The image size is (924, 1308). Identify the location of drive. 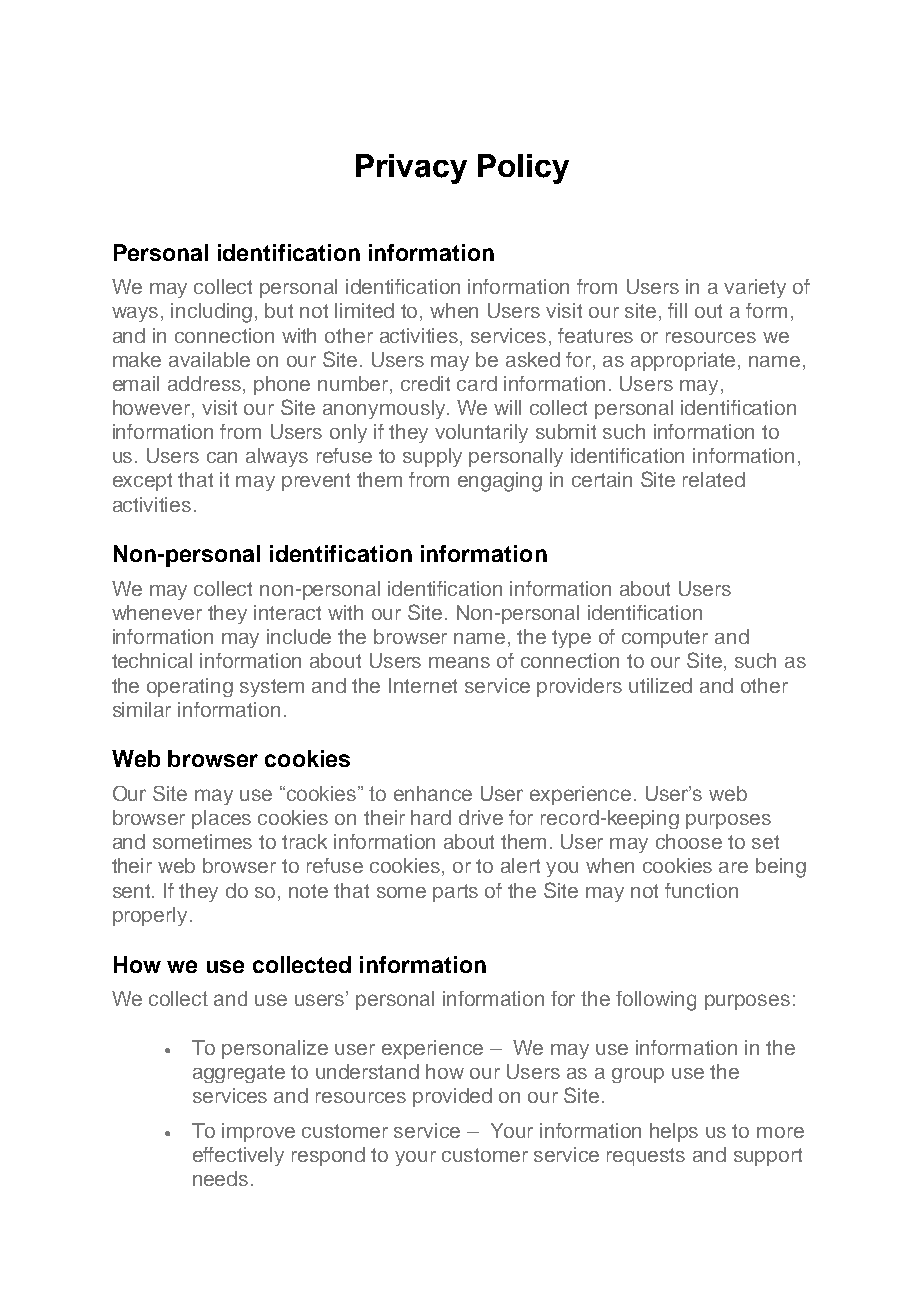
(481, 817).
